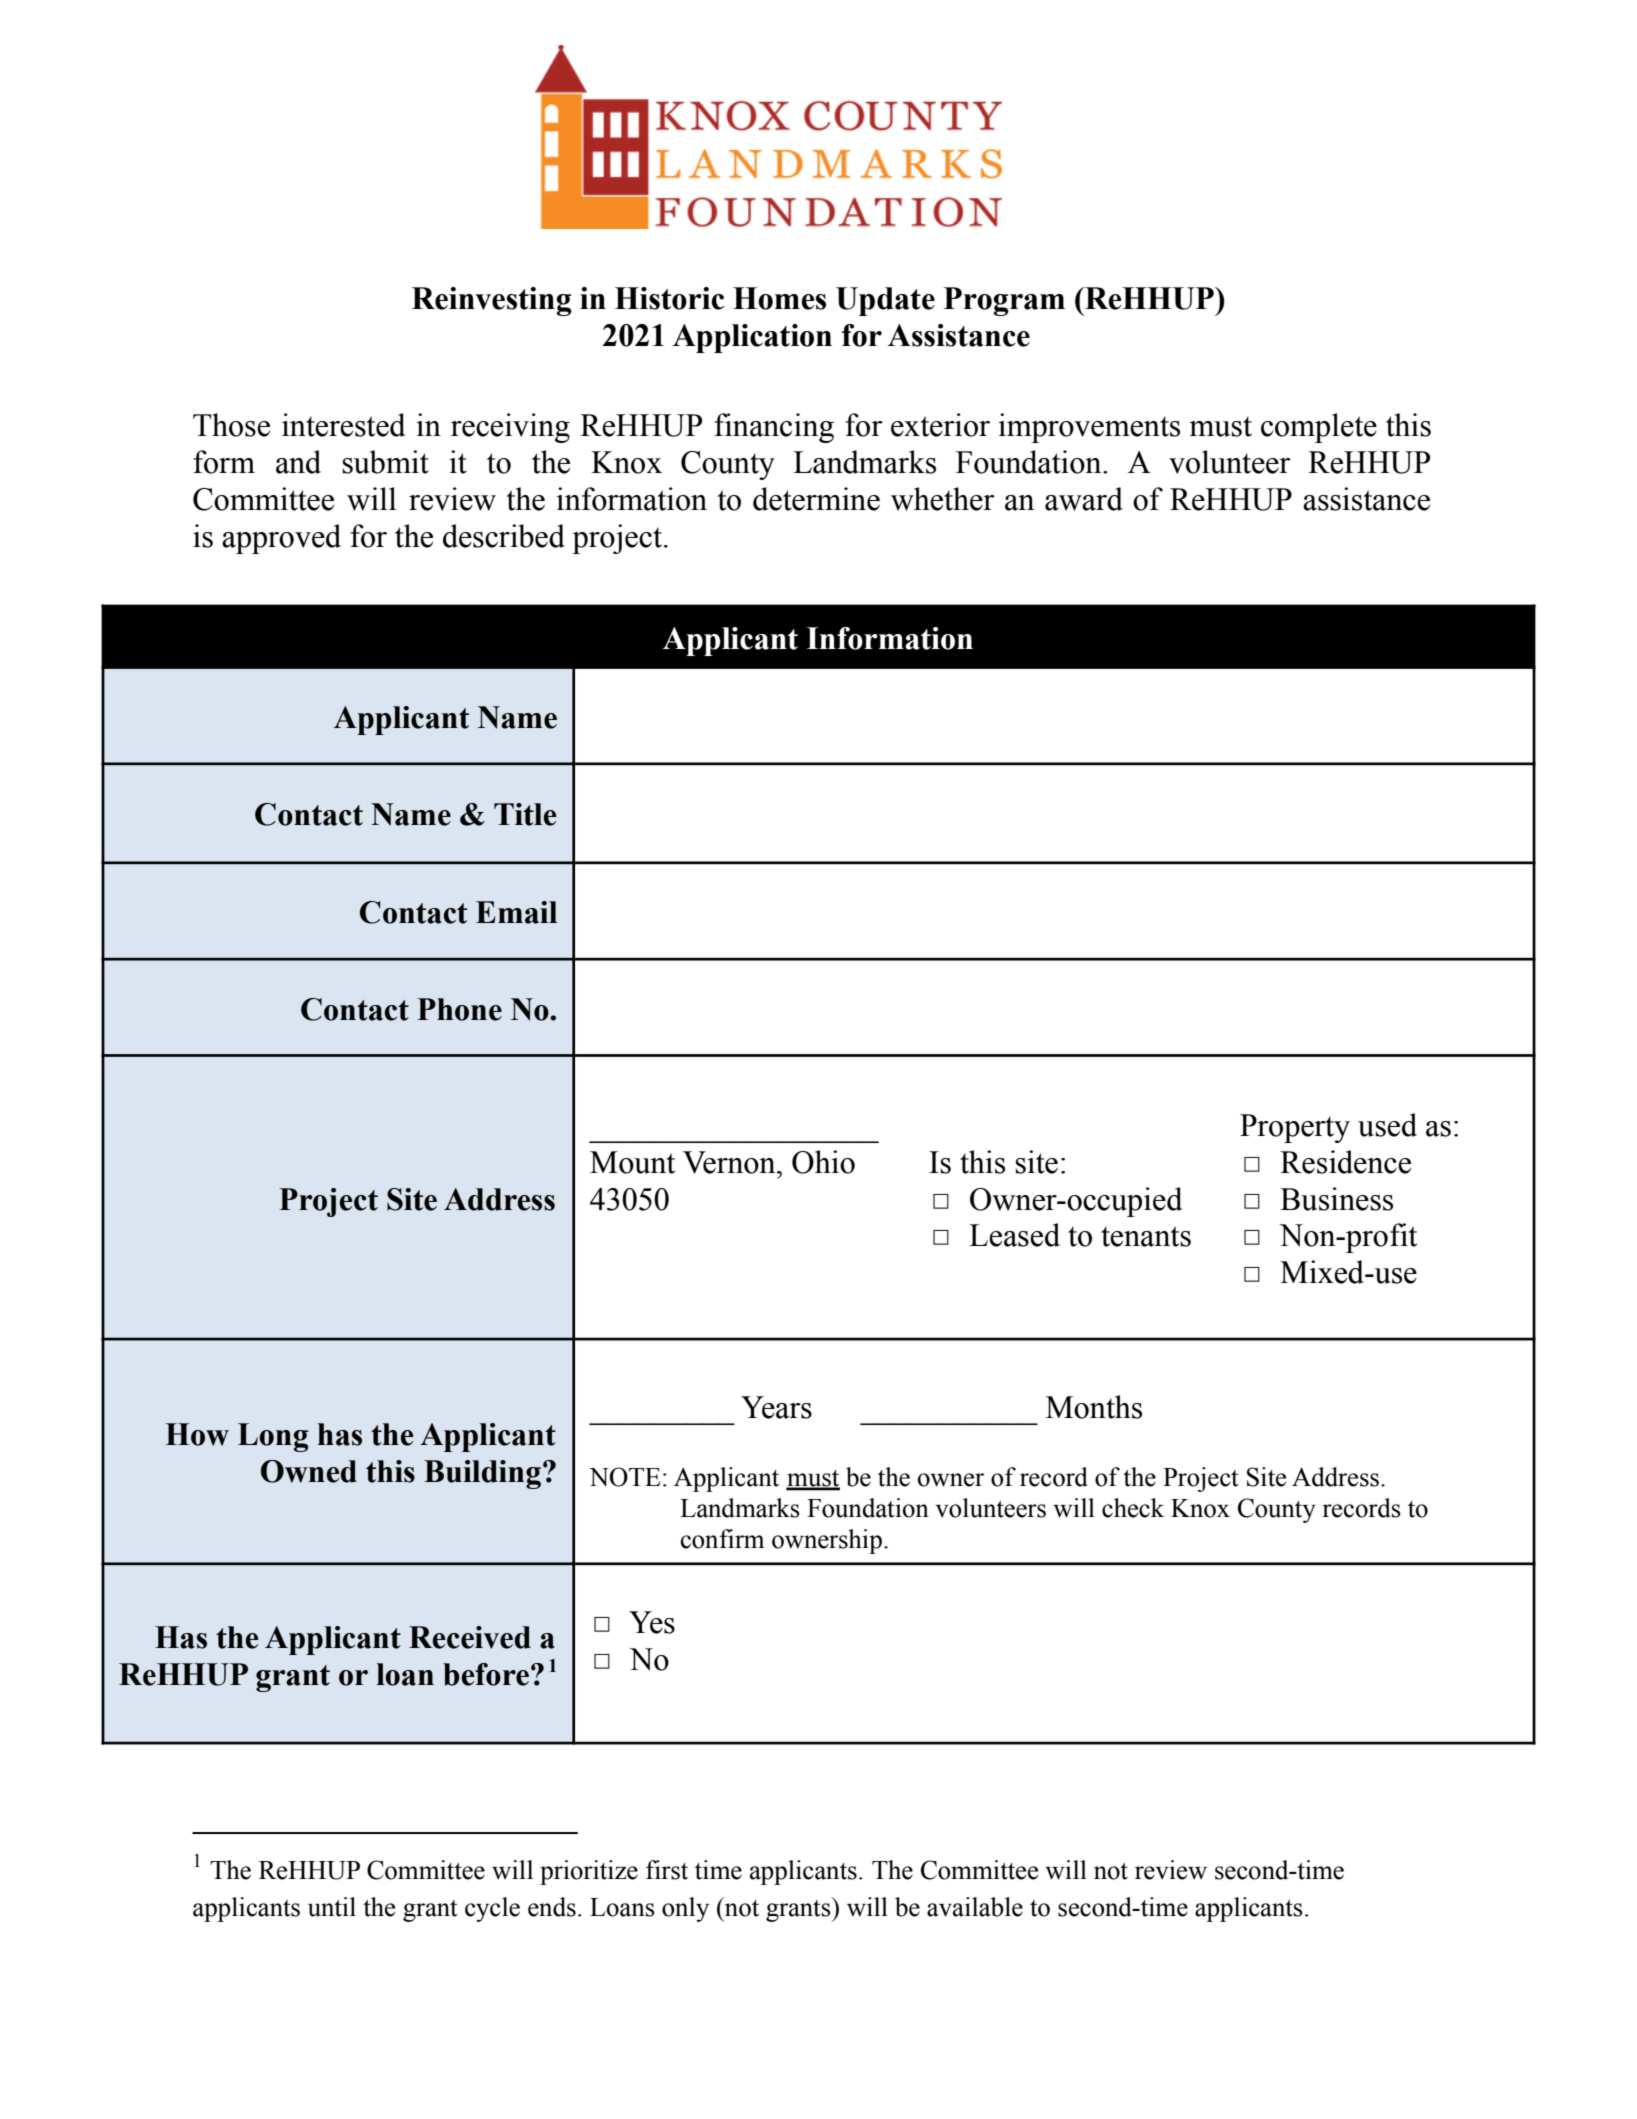 This screenshot has height=2119, width=1637. Describe the element at coordinates (752, 338) in the screenshot. I see `Application` at that location.
